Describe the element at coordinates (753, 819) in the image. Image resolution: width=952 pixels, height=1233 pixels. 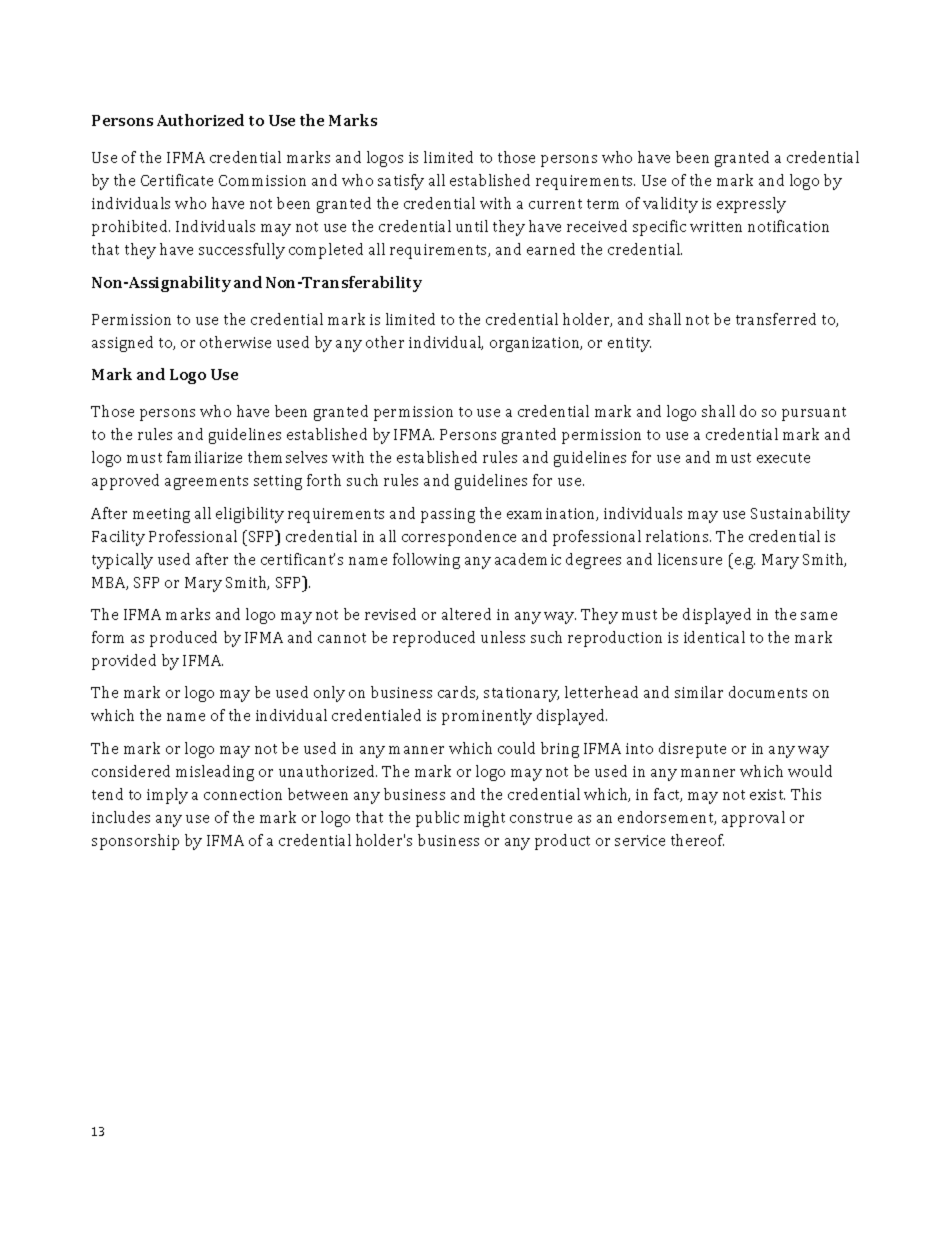
I see `approval` at that location.
